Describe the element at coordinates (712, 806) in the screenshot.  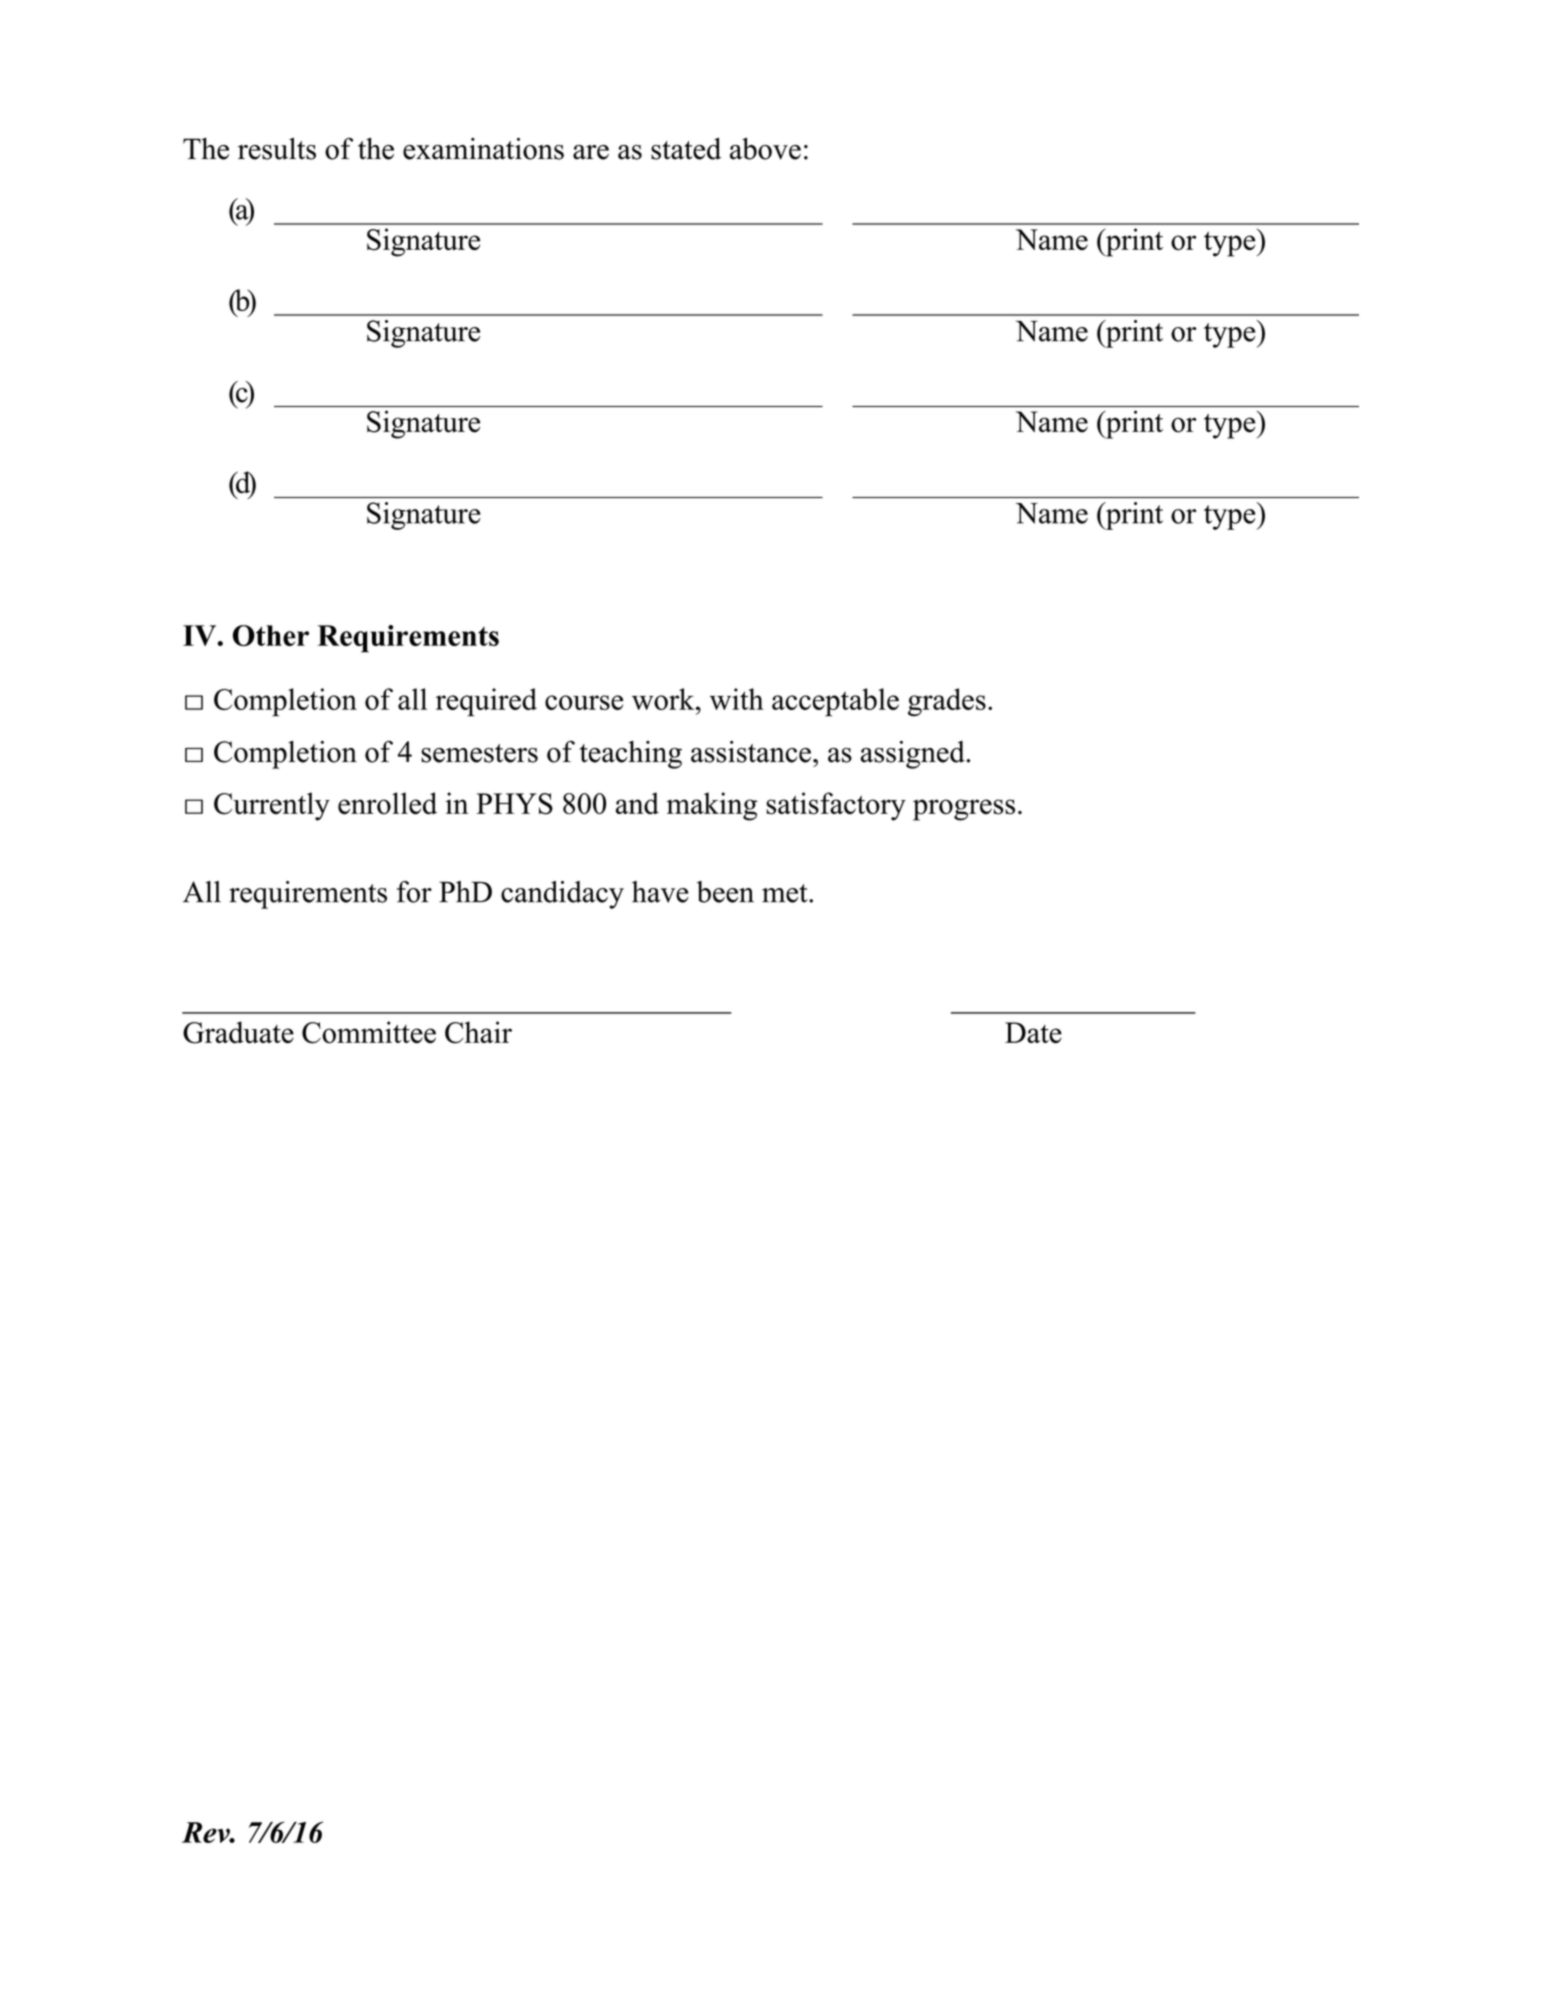
I see `making` at that location.
